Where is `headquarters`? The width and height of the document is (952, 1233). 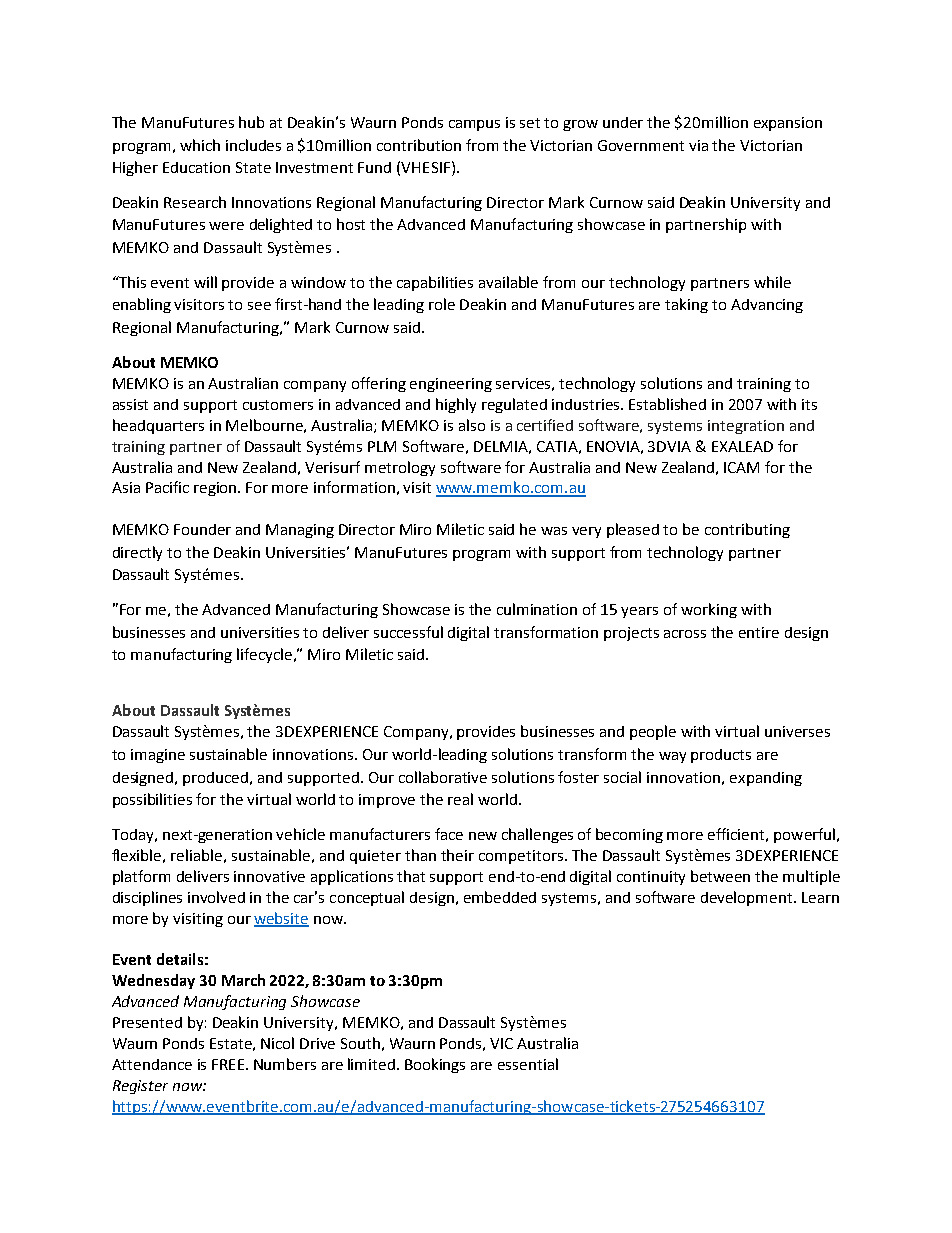 headquarters is located at coordinates (158, 426).
